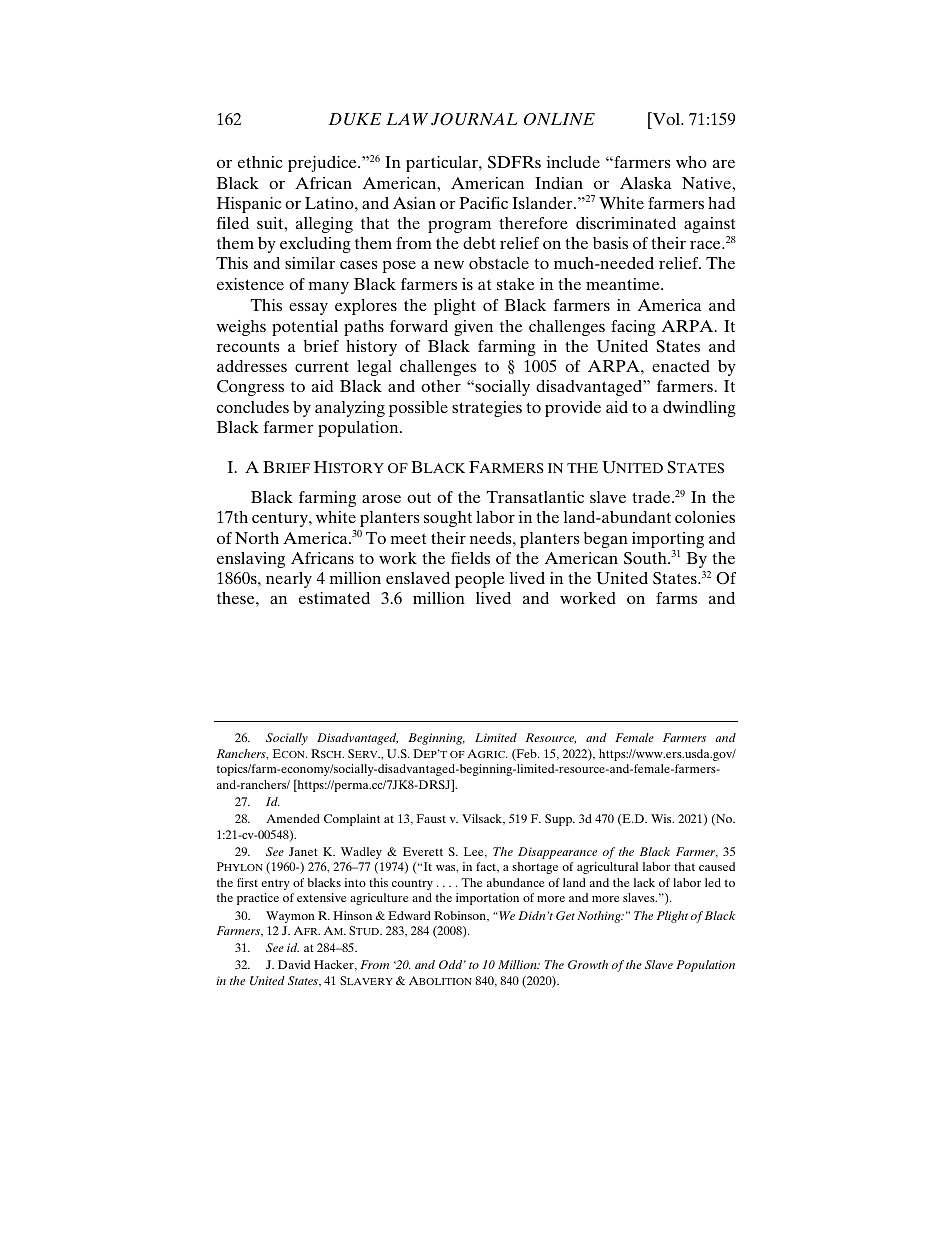 Image resolution: width=952 pixels, height=1233 pixels. I want to click on importing, so click(668, 540).
